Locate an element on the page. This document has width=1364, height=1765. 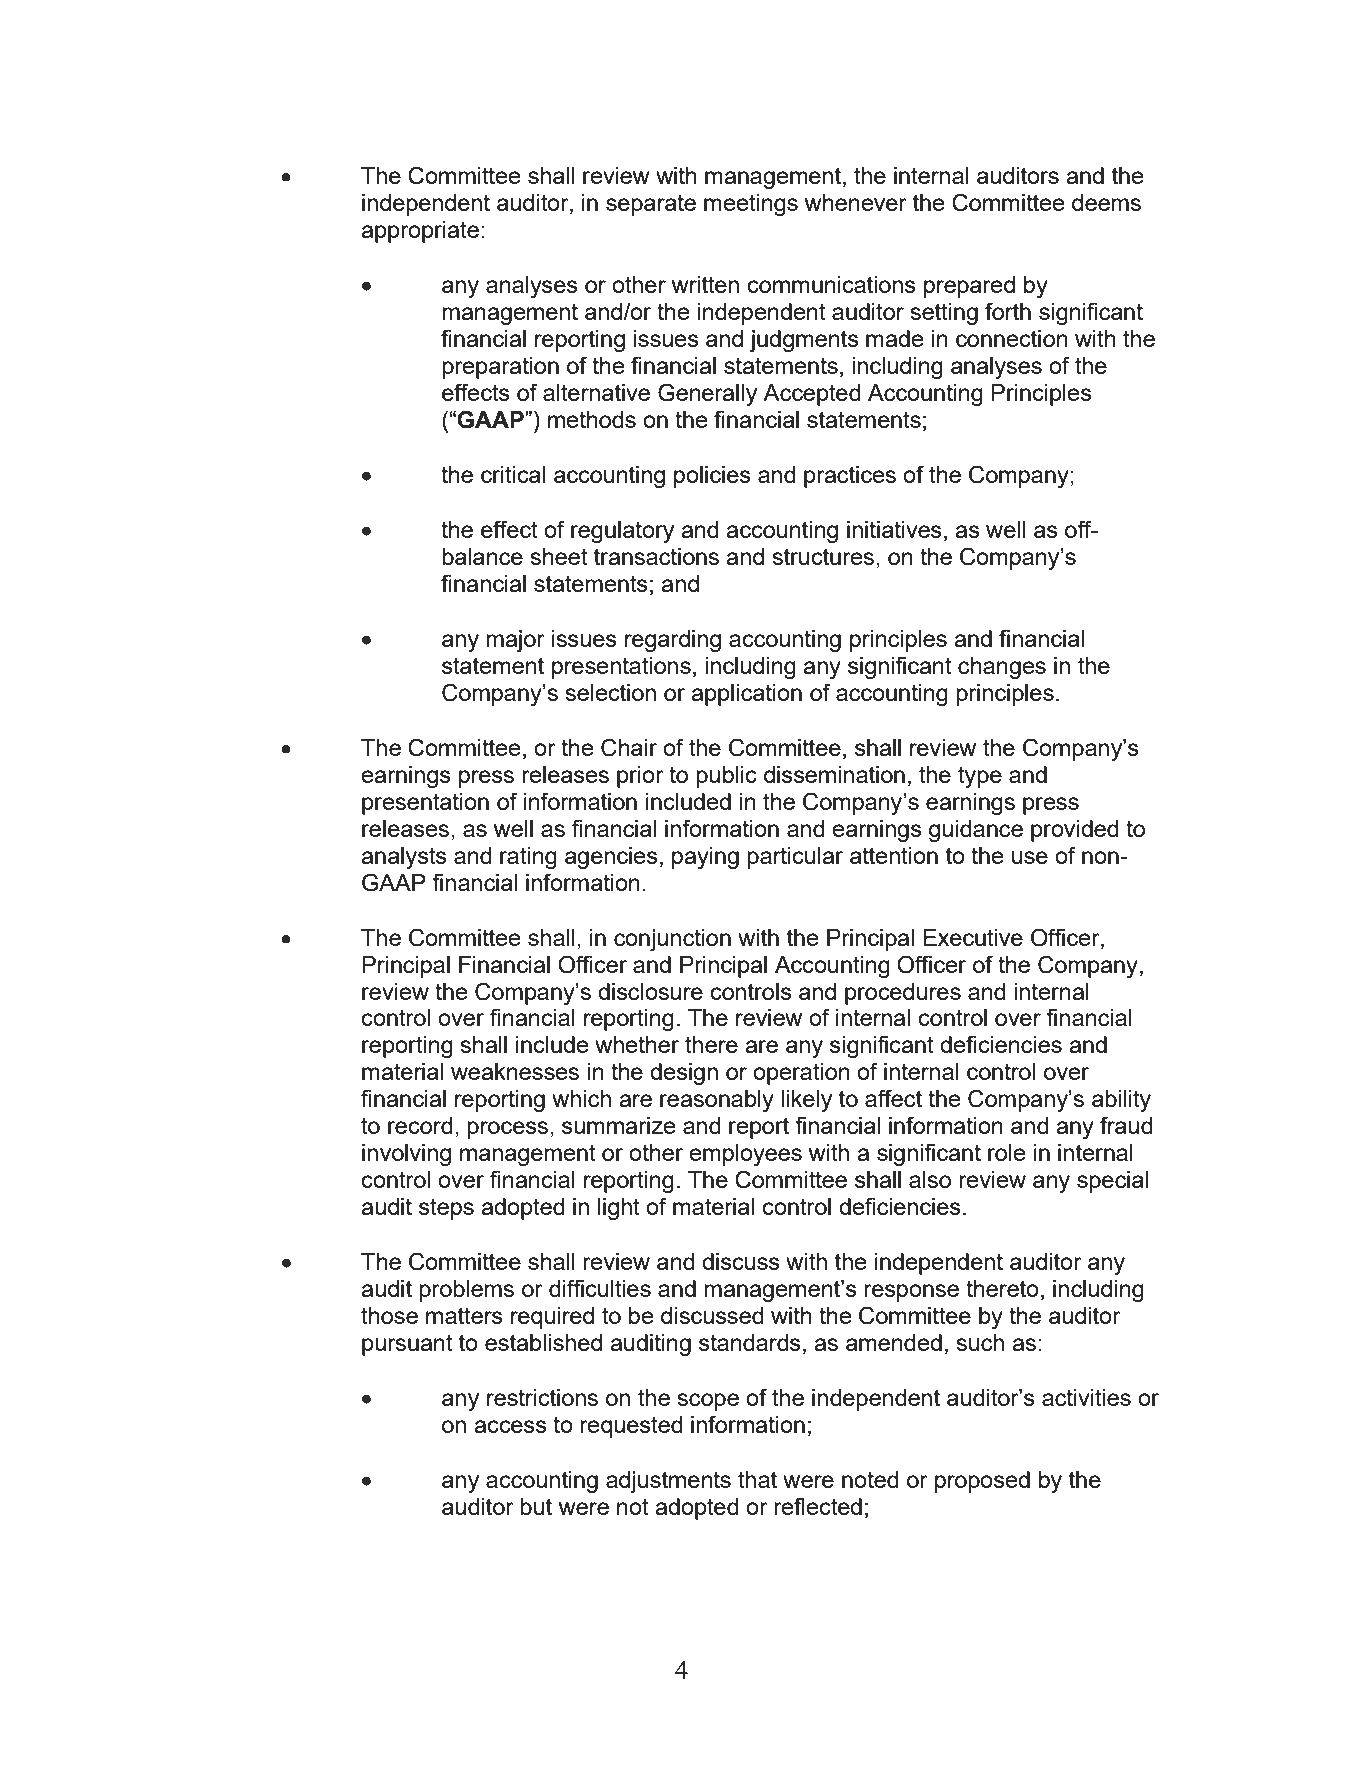
deems is located at coordinates (1106, 202).
